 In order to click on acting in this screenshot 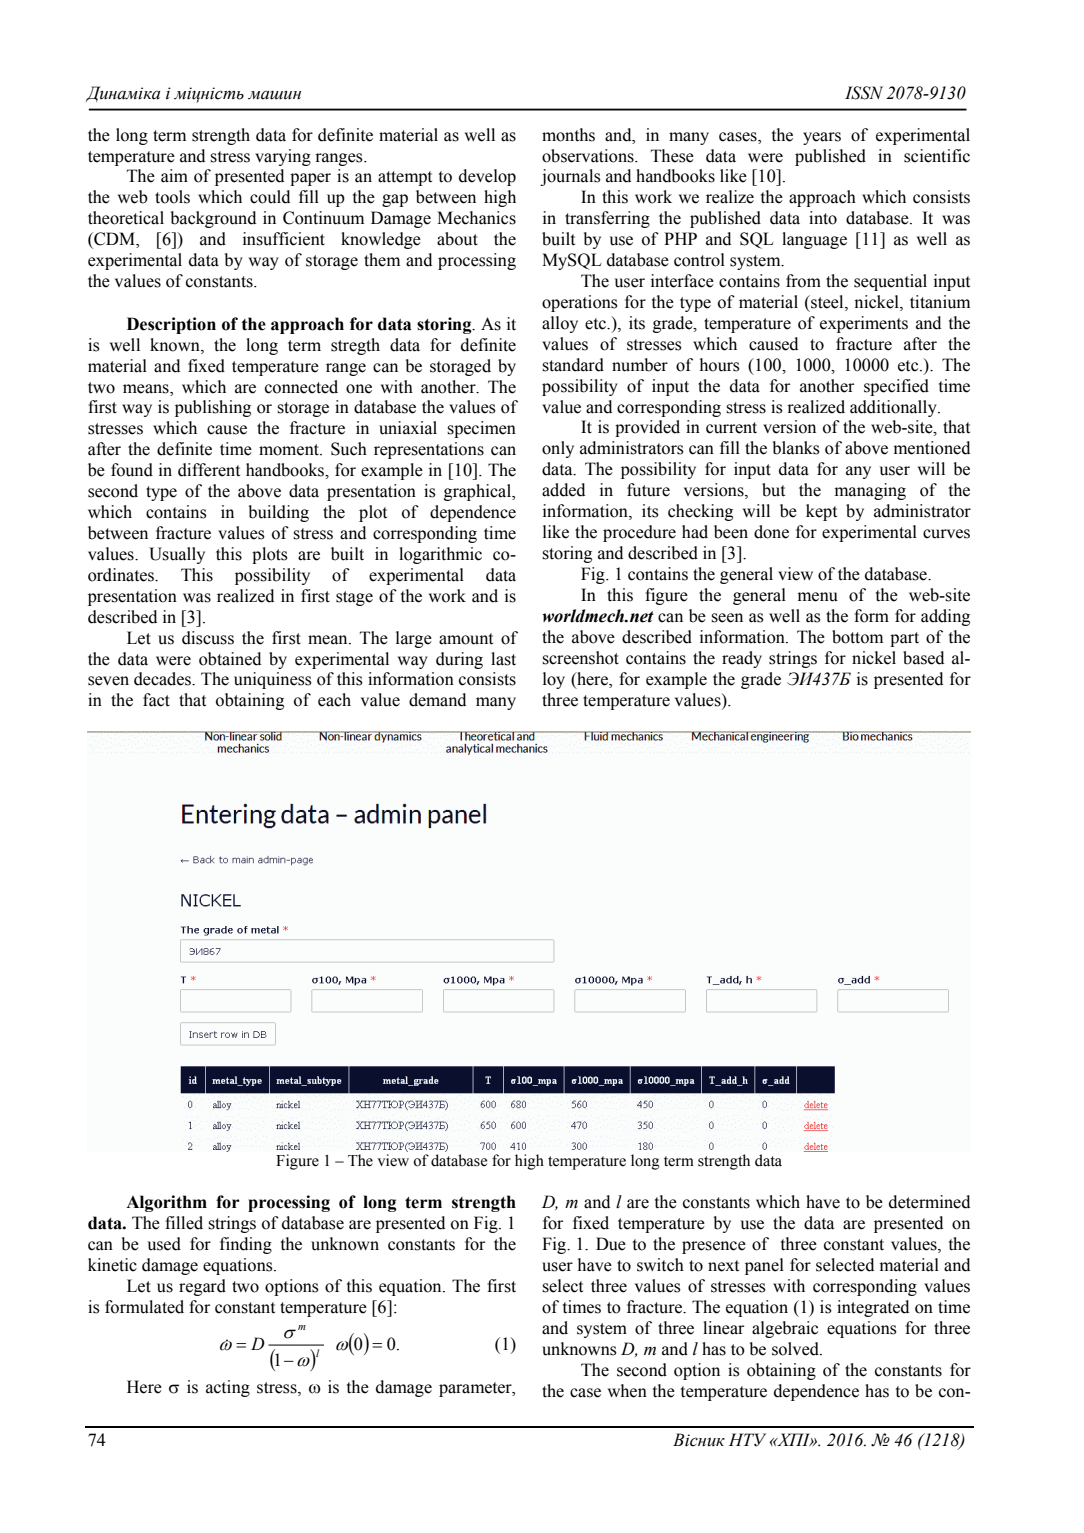, I will do `click(228, 1388)`.
